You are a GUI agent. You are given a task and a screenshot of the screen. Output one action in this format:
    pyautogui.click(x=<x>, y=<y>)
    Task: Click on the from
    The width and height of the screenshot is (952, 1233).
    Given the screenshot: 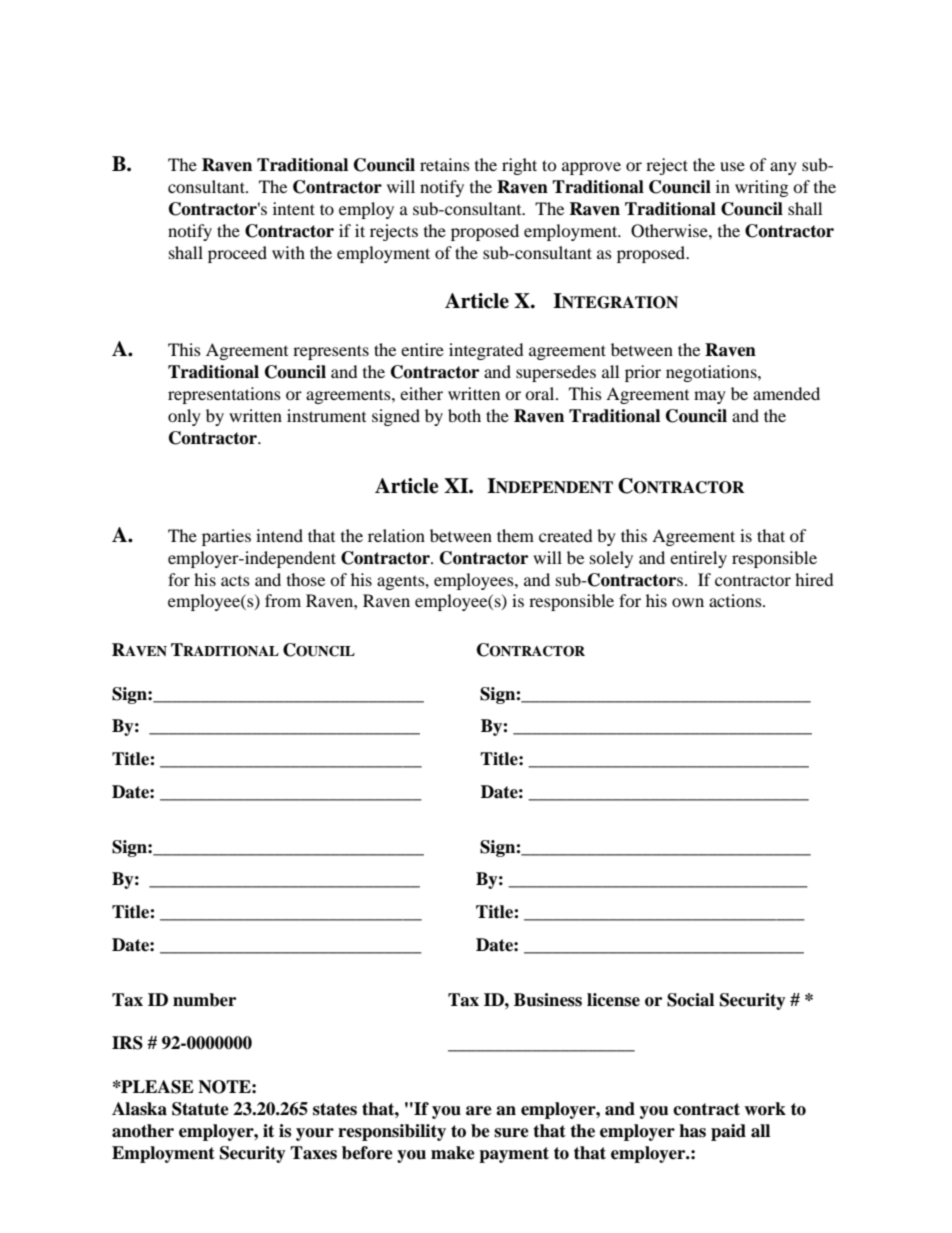 What is the action you would take?
    pyautogui.click(x=283, y=600)
